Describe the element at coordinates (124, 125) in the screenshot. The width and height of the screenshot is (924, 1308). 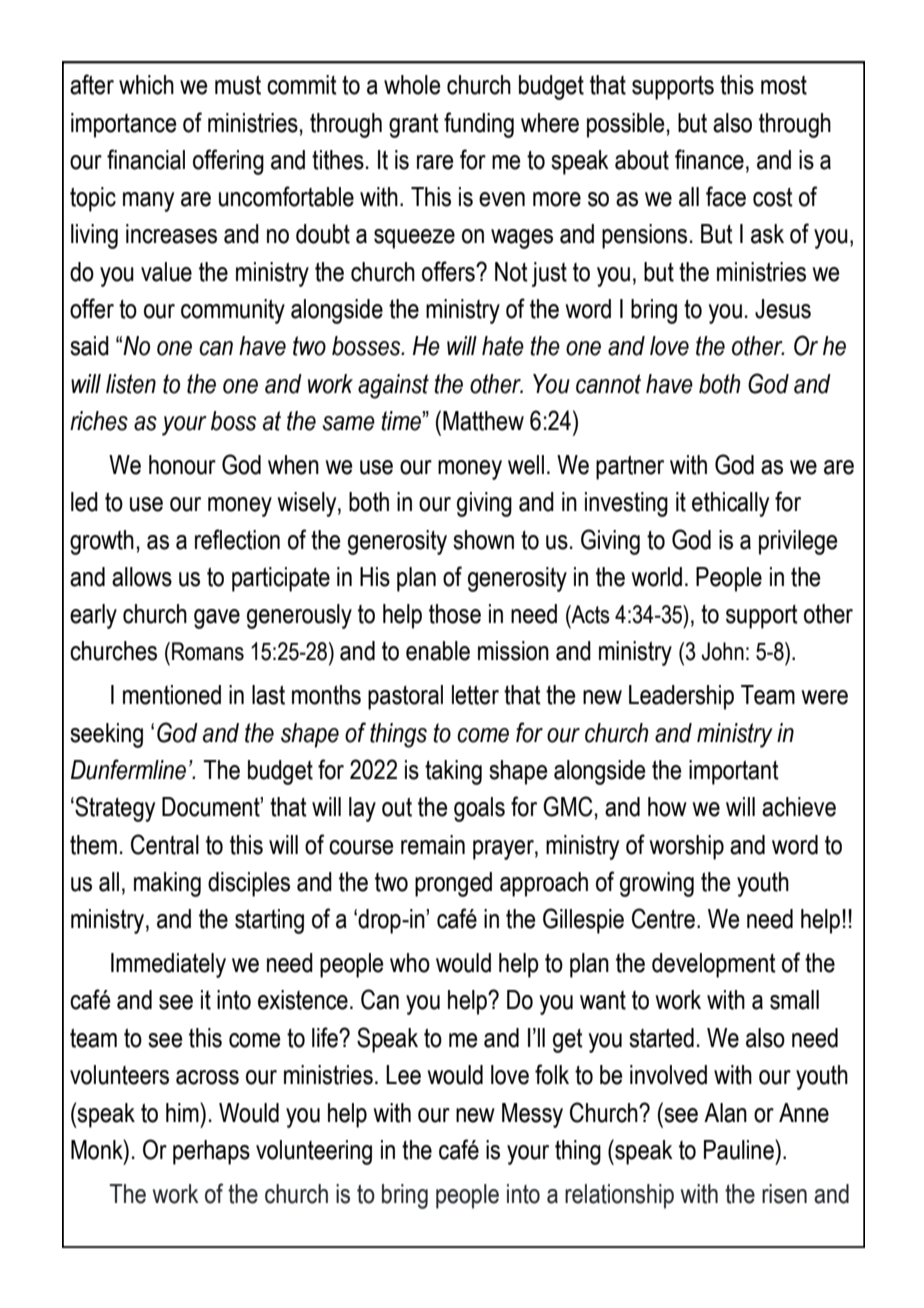
I see `importance` at that location.
